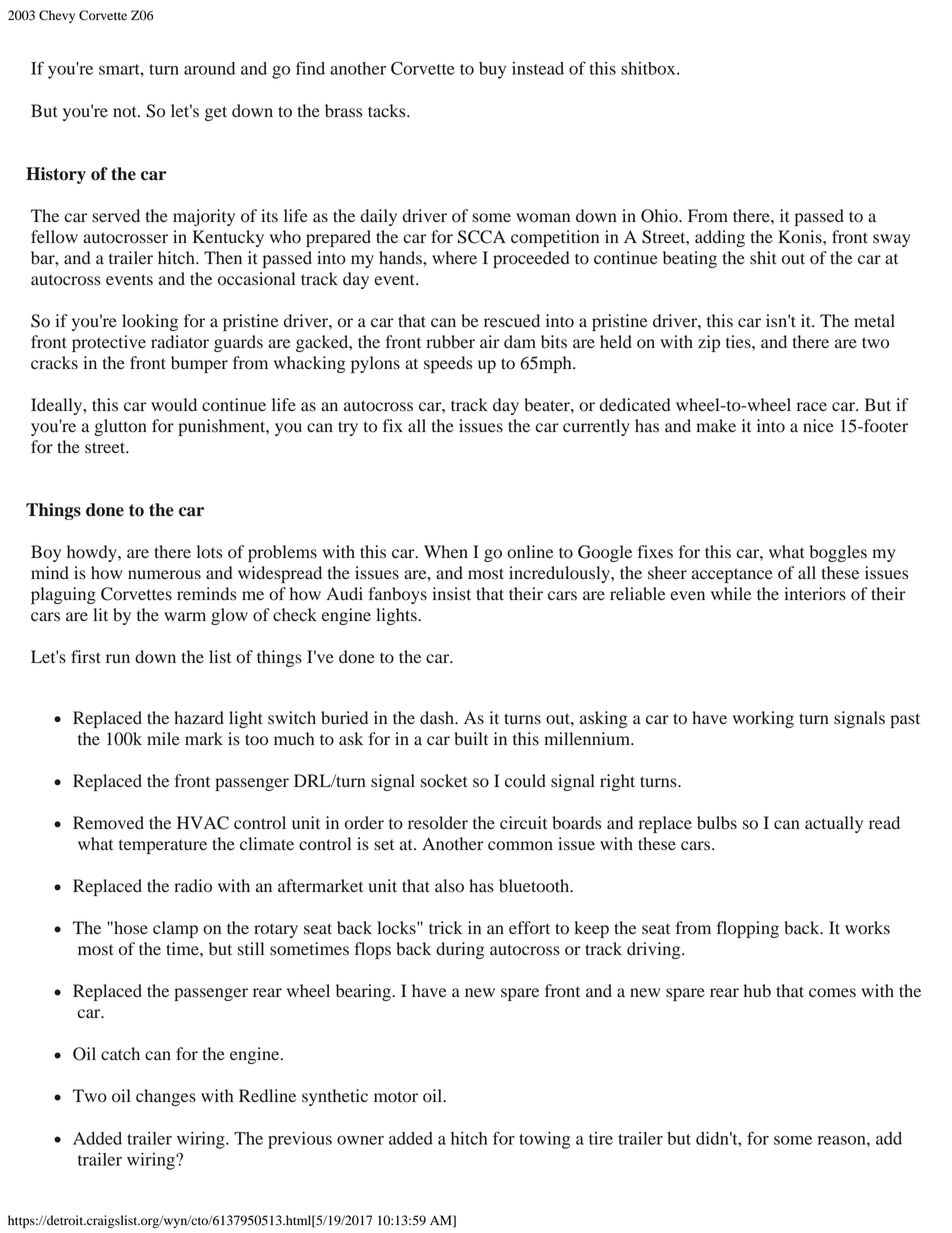 This screenshot has width=952, height=1233. Describe the element at coordinates (471, 739) in the screenshot. I see `built` at that location.
